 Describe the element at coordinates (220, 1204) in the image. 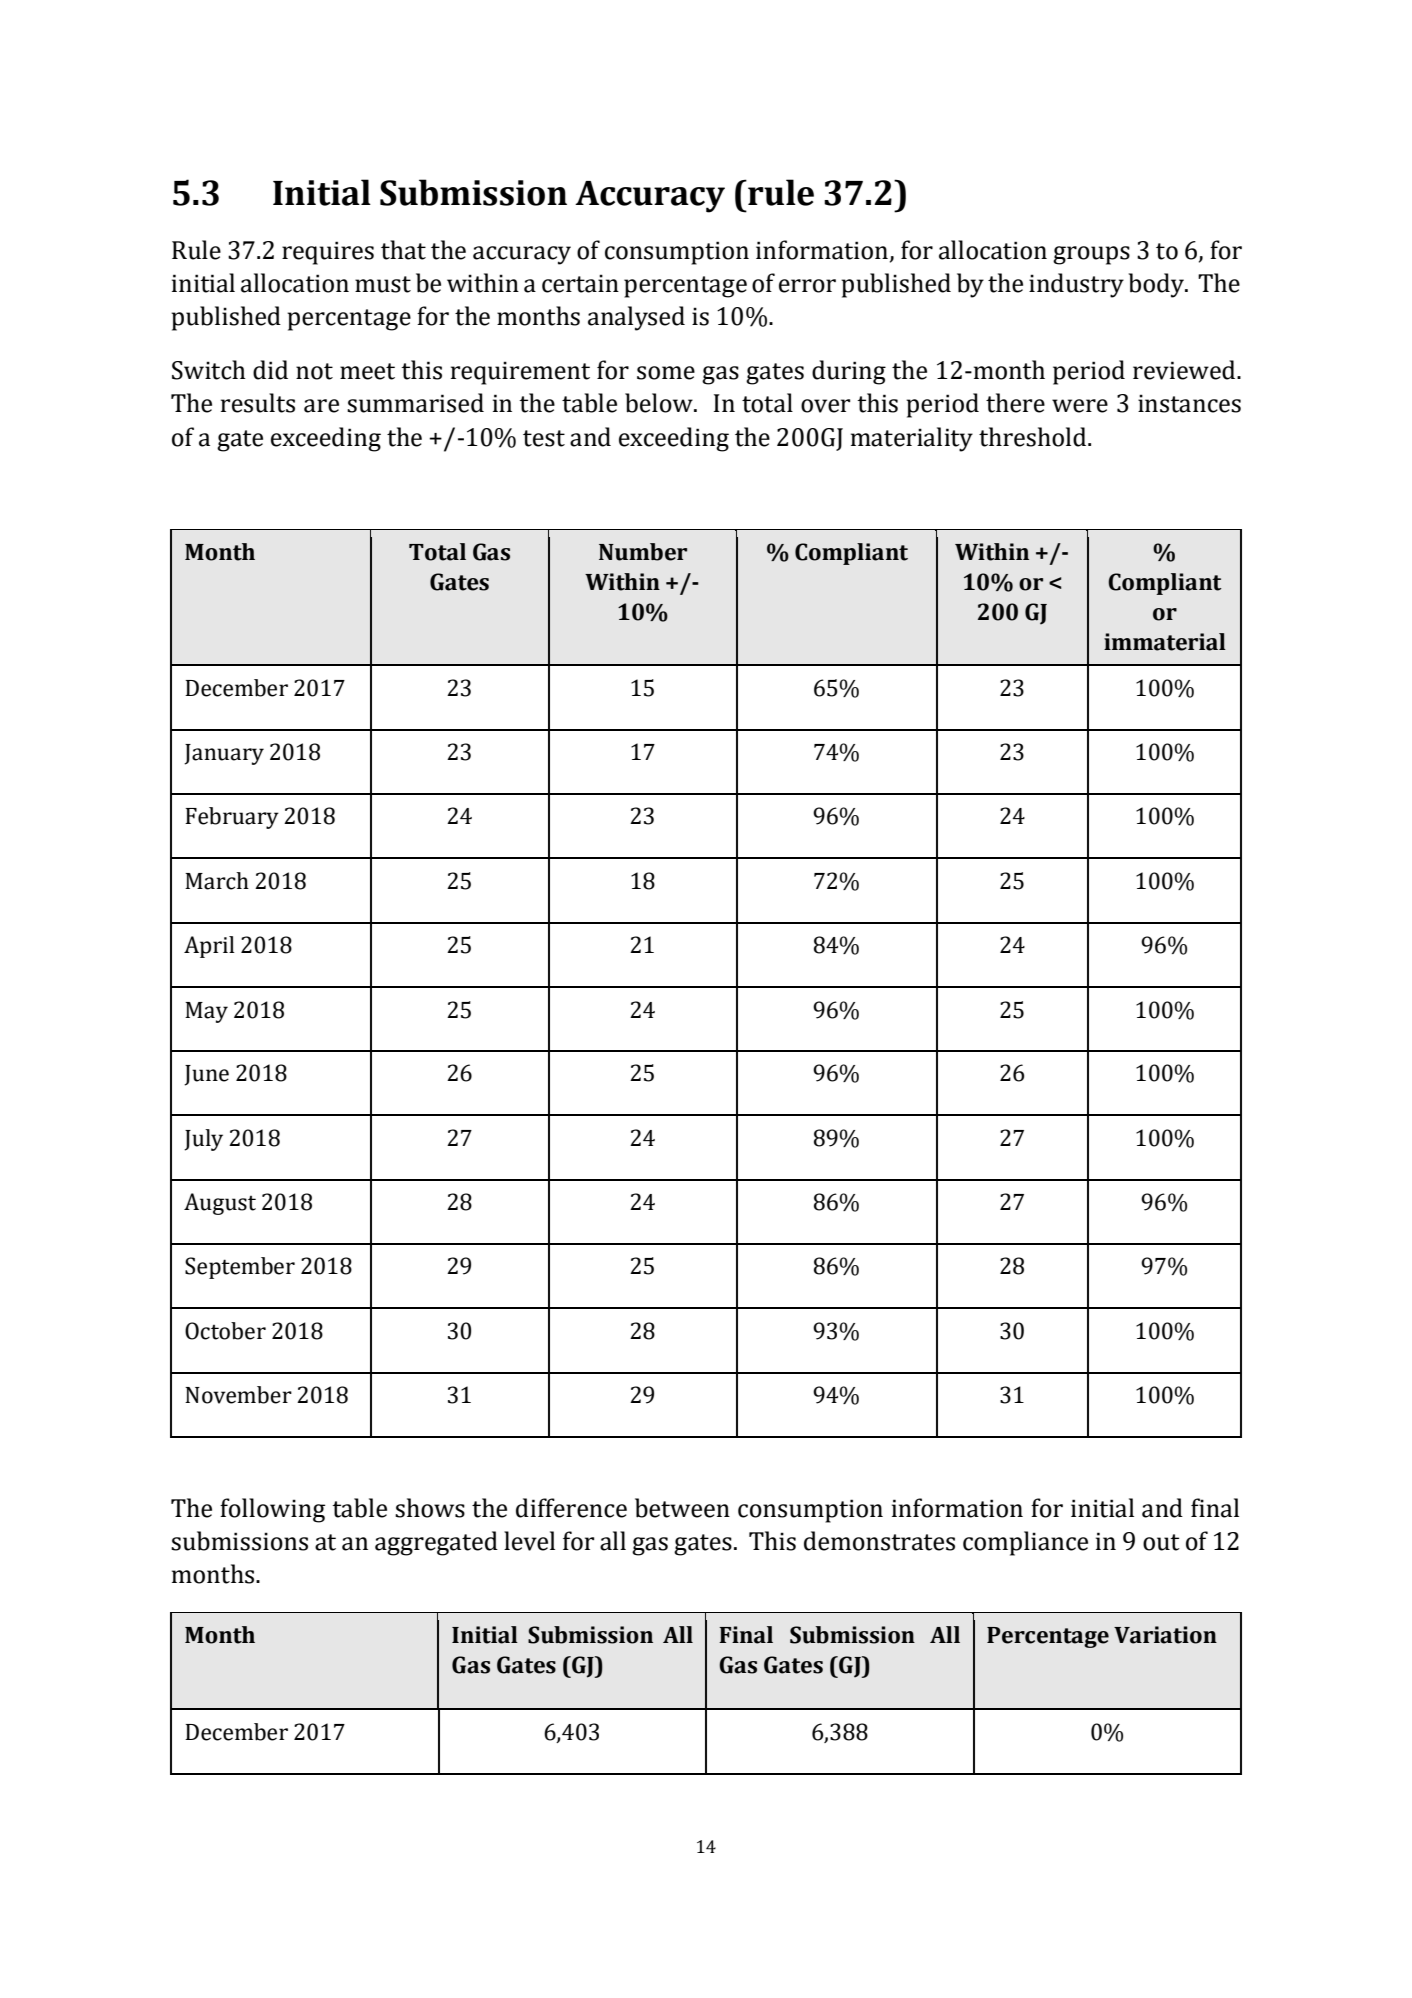

I see `August` at that location.
